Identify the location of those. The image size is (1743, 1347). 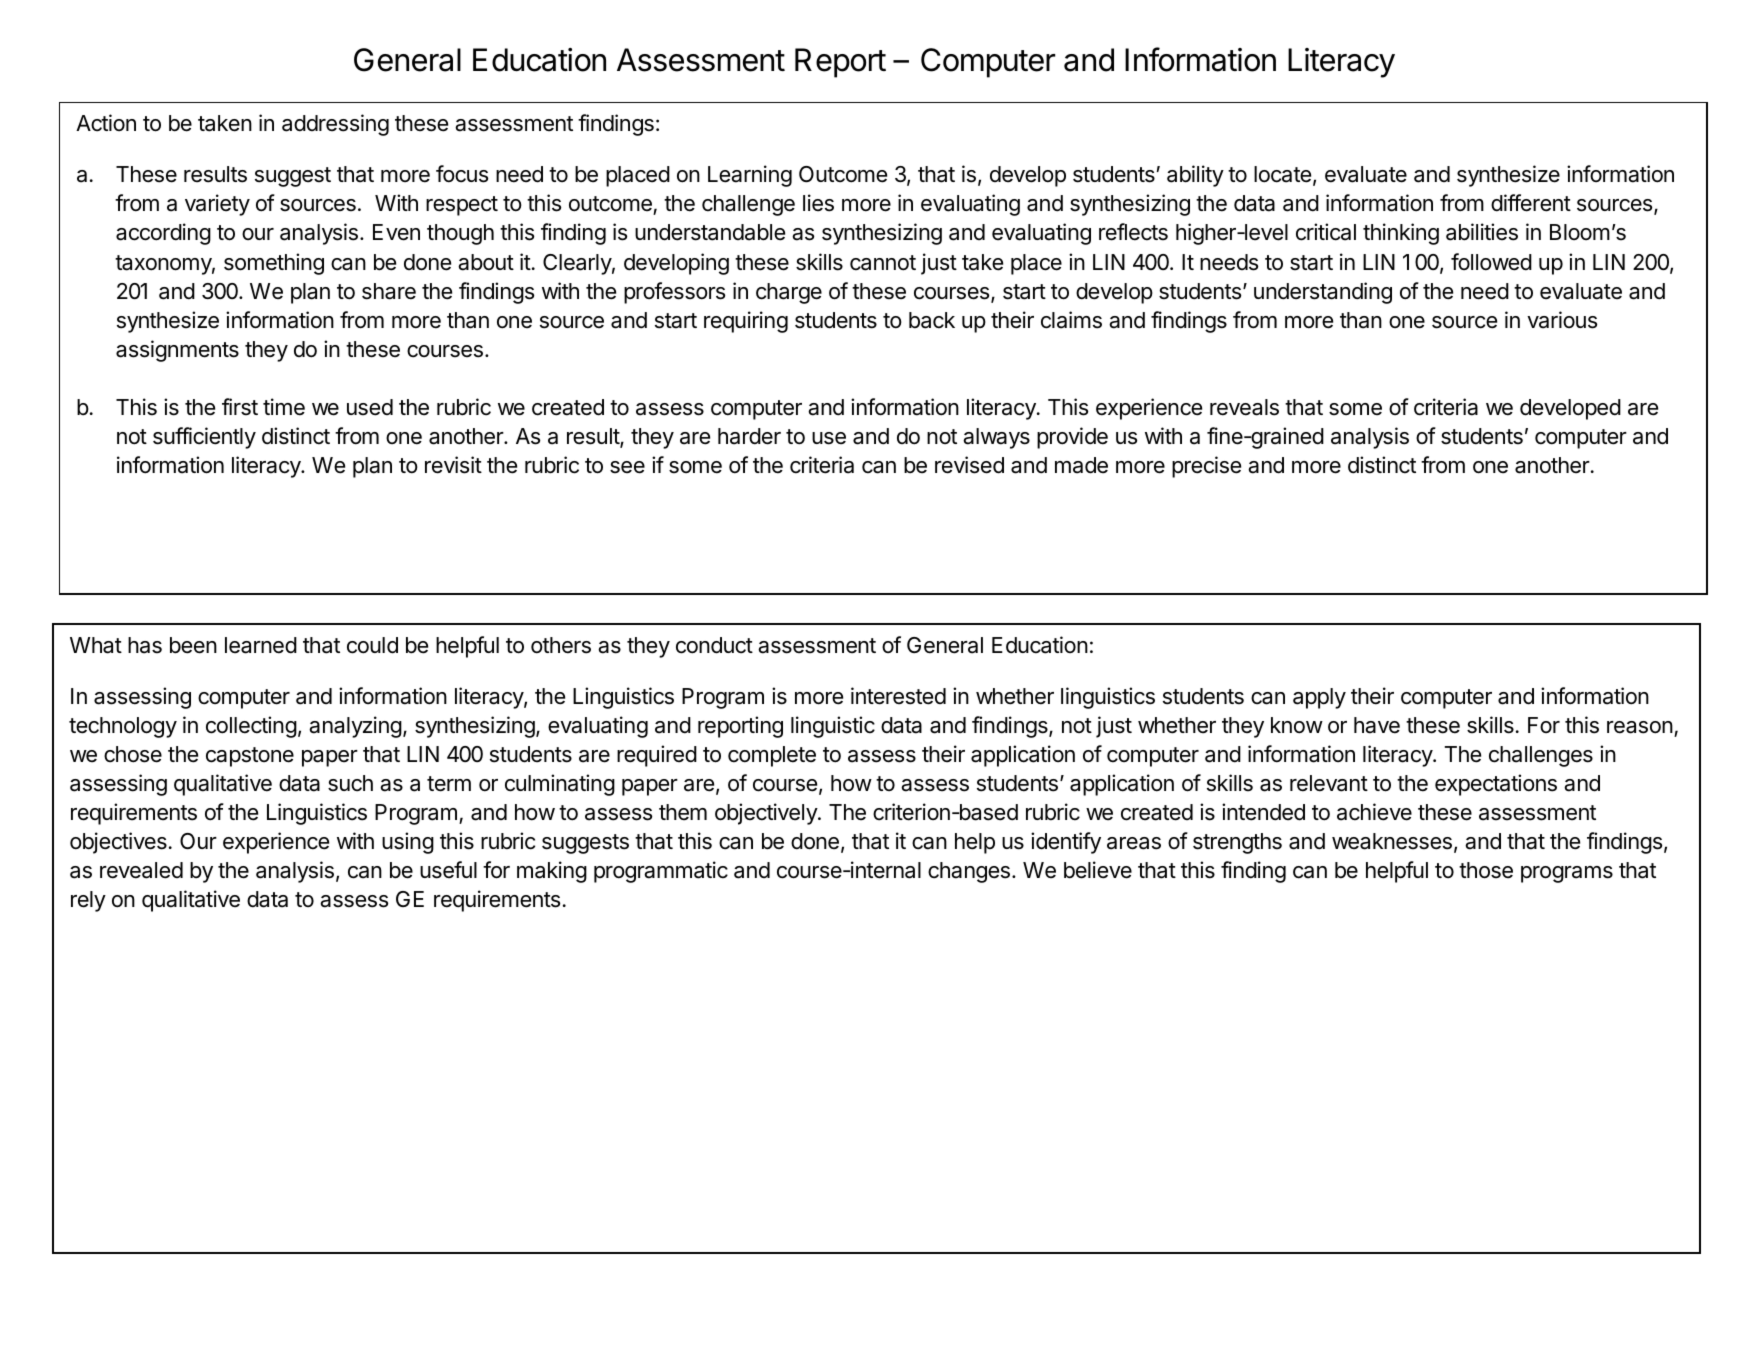
(1486, 870).
